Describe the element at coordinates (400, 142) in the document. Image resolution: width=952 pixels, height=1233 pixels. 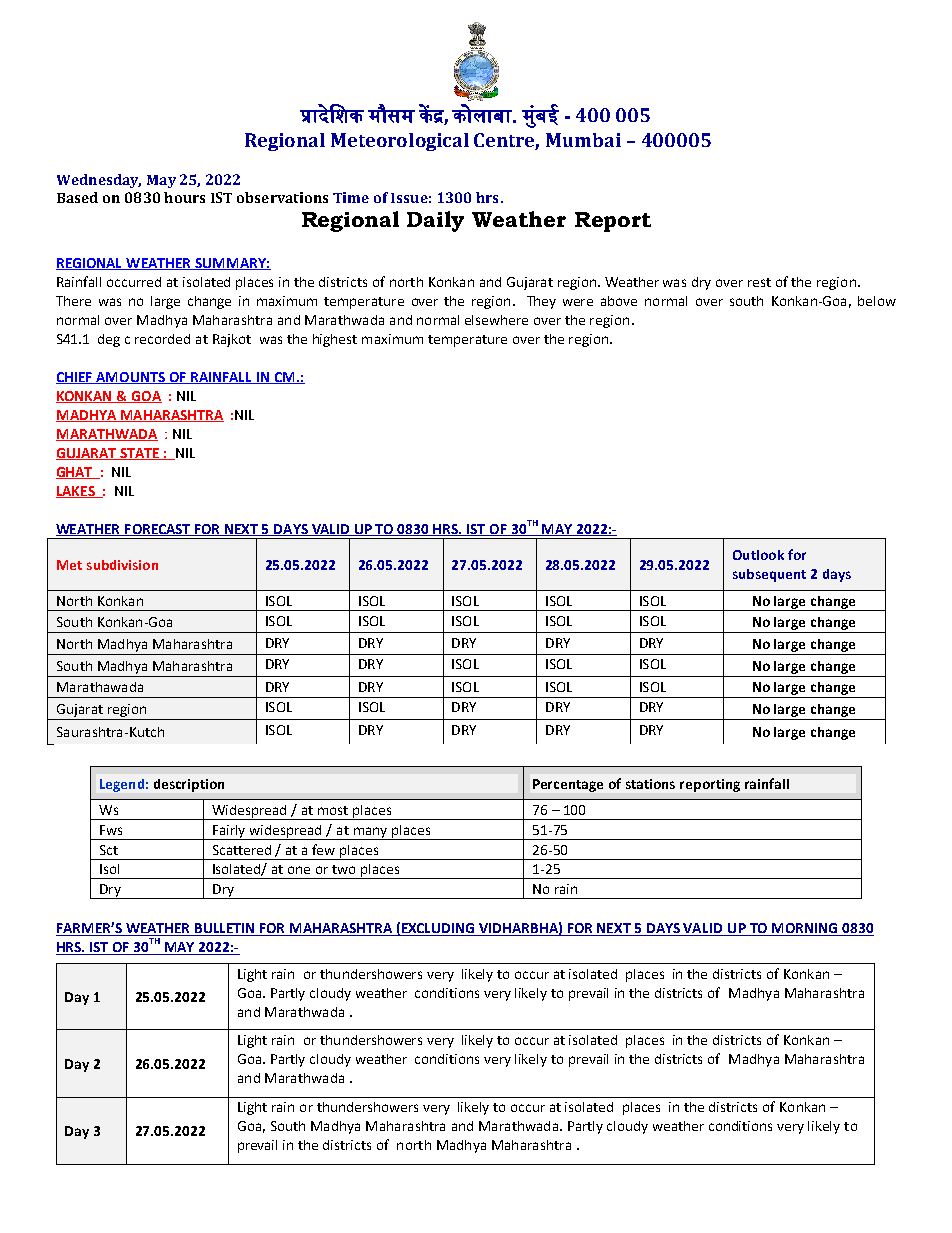
I see `Meteorological` at that location.
